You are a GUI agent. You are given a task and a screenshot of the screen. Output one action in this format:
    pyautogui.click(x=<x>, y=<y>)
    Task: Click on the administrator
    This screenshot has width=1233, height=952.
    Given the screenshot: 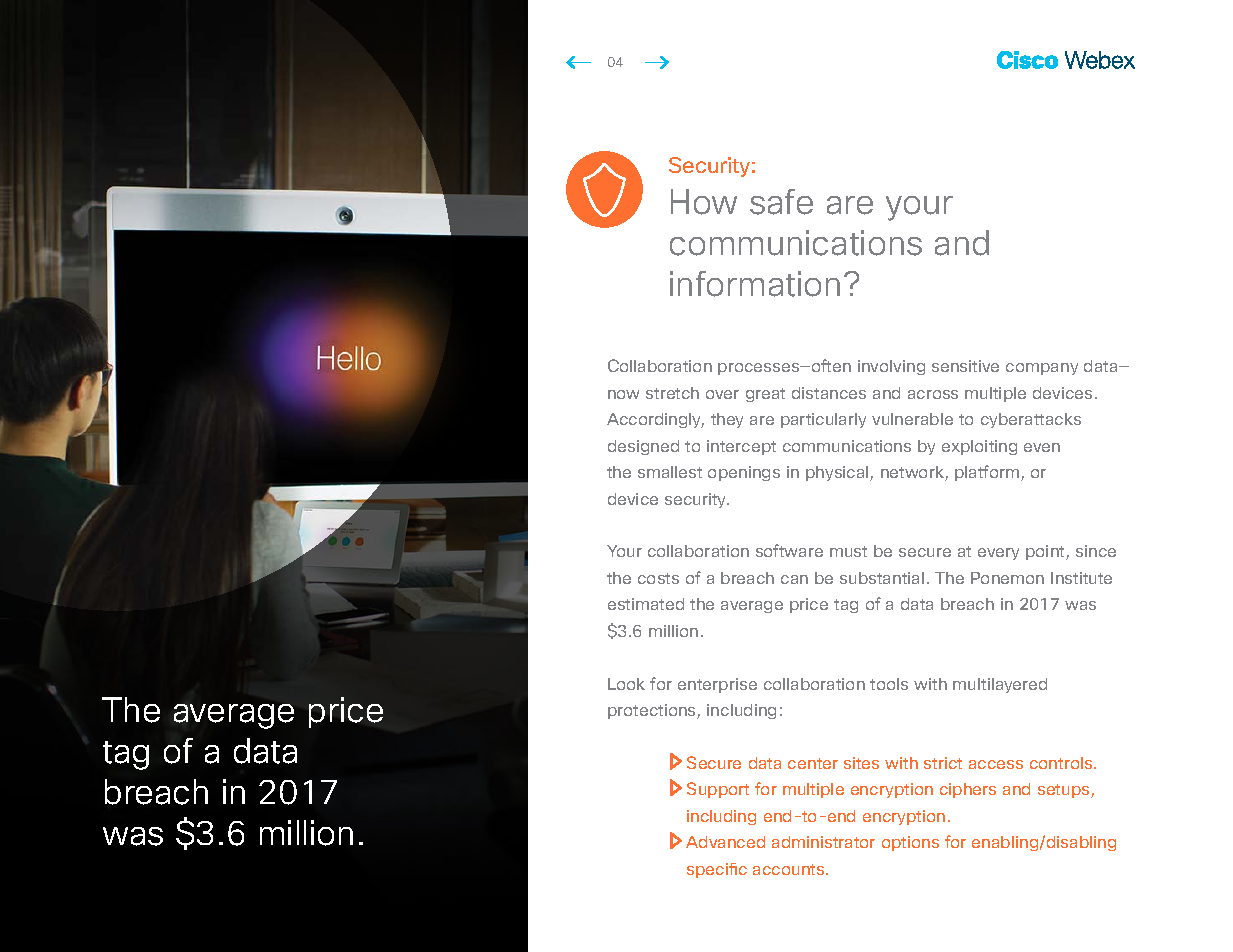 What is the action you would take?
    pyautogui.click(x=823, y=842)
